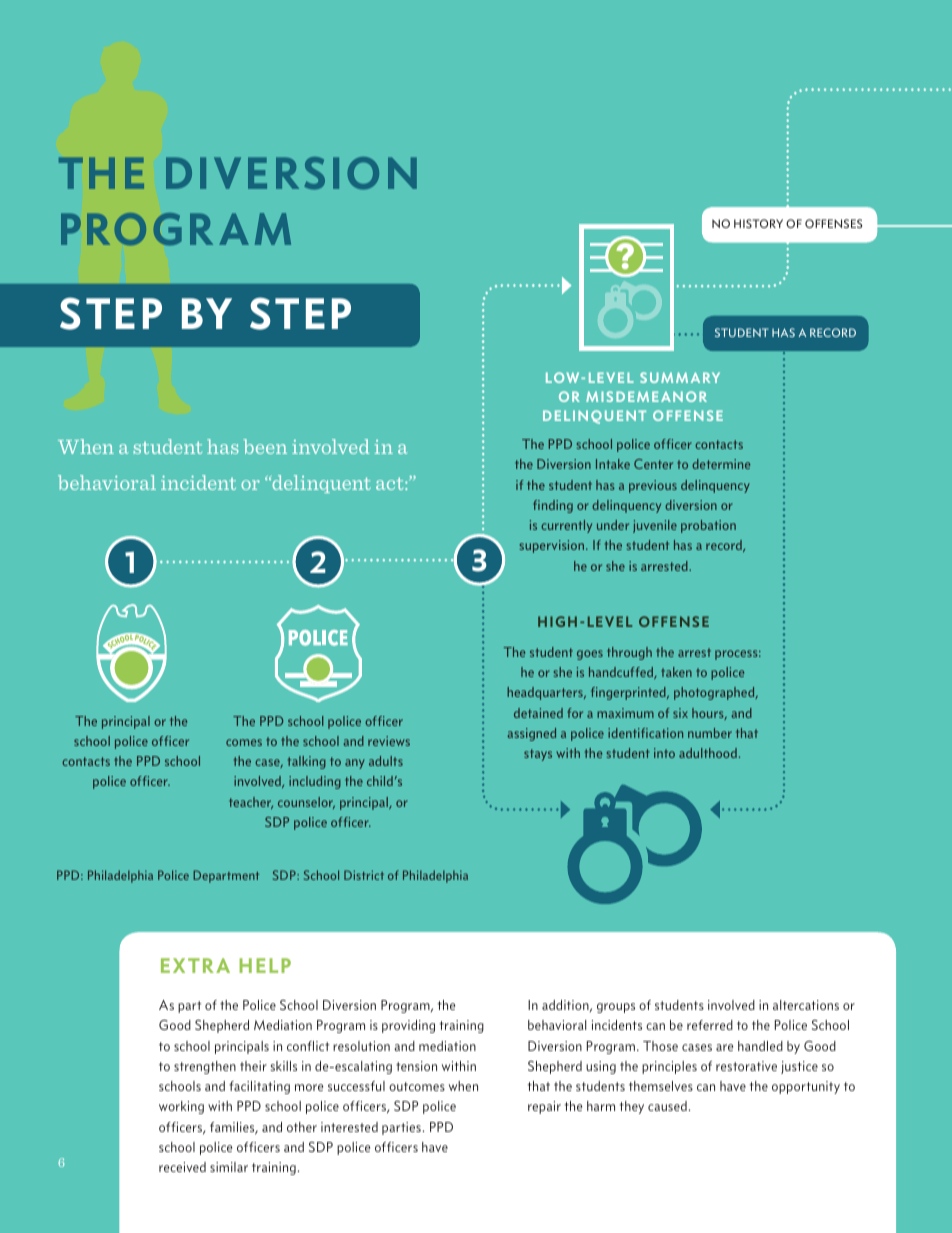 The width and height of the image is (952, 1233). Describe the element at coordinates (364, 875) in the image. I see `District` at that location.
